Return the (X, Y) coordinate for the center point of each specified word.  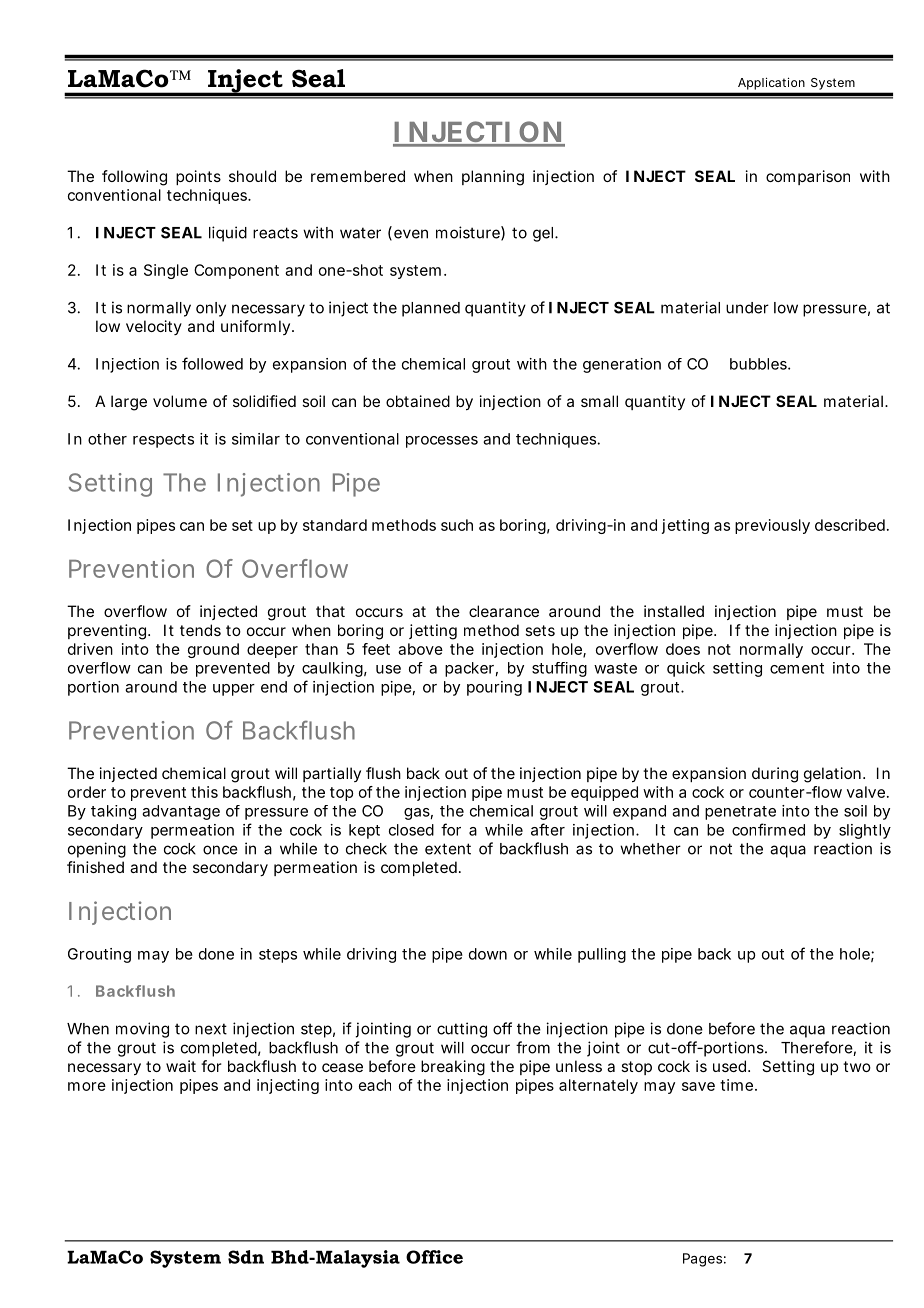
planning (493, 178)
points (198, 177)
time (738, 1085)
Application (771, 84)
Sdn (246, 1257)
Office (434, 1257)
